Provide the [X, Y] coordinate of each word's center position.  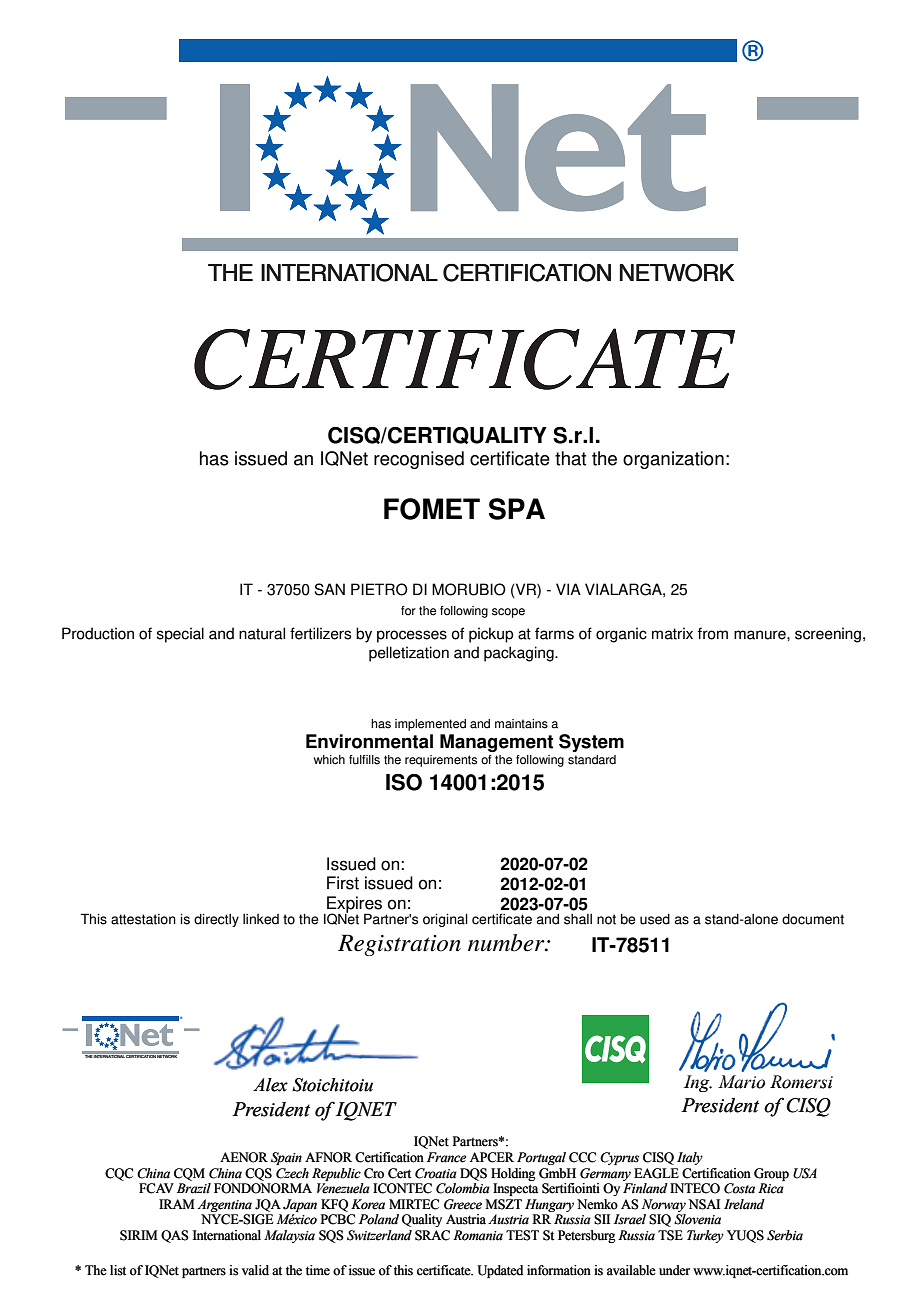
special [180, 635]
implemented [430, 725]
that [570, 458]
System [591, 743]
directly [216, 920]
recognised [419, 460]
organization [673, 460]
